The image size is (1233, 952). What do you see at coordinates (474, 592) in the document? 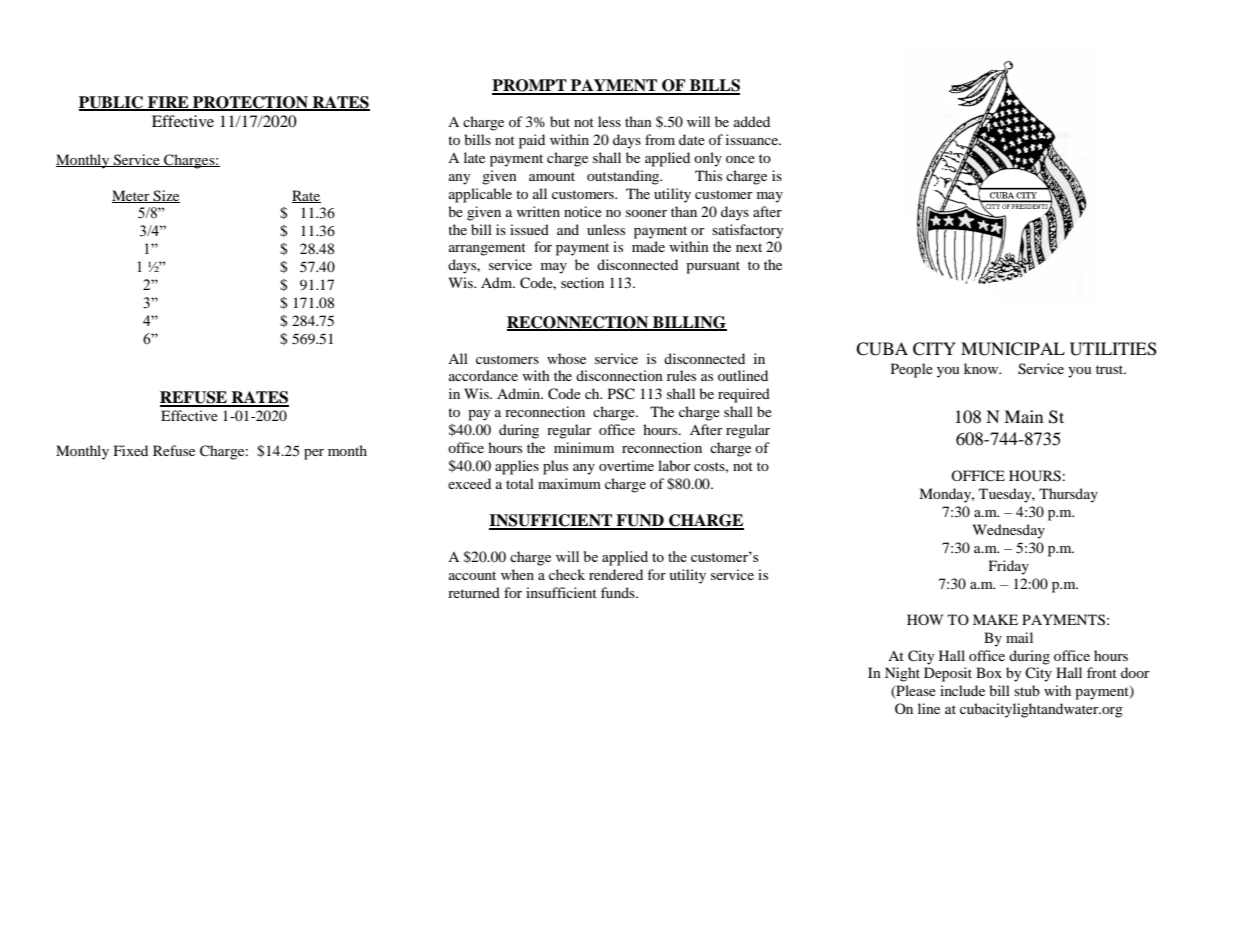
I see `returned` at bounding box center [474, 592].
